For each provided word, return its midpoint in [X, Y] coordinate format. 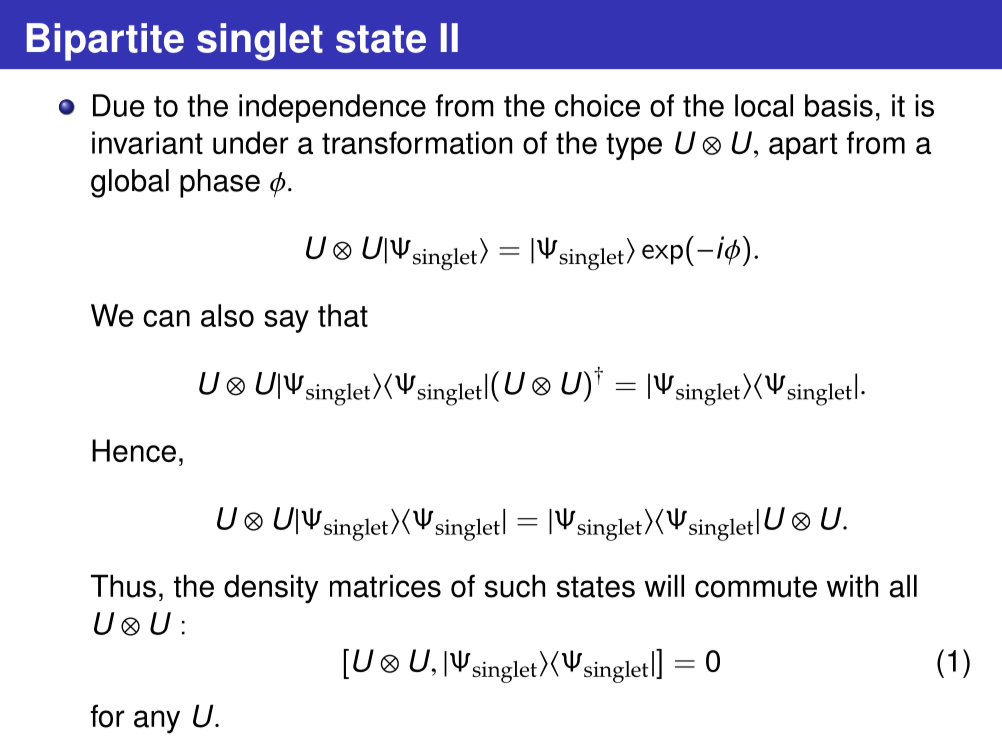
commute [756, 587]
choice [597, 105]
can [166, 318]
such [515, 586]
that [343, 315]
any [157, 722]
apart [803, 146]
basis [839, 105]
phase [220, 183]
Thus [123, 586]
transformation [417, 142]
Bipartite [105, 42]
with [852, 586]
